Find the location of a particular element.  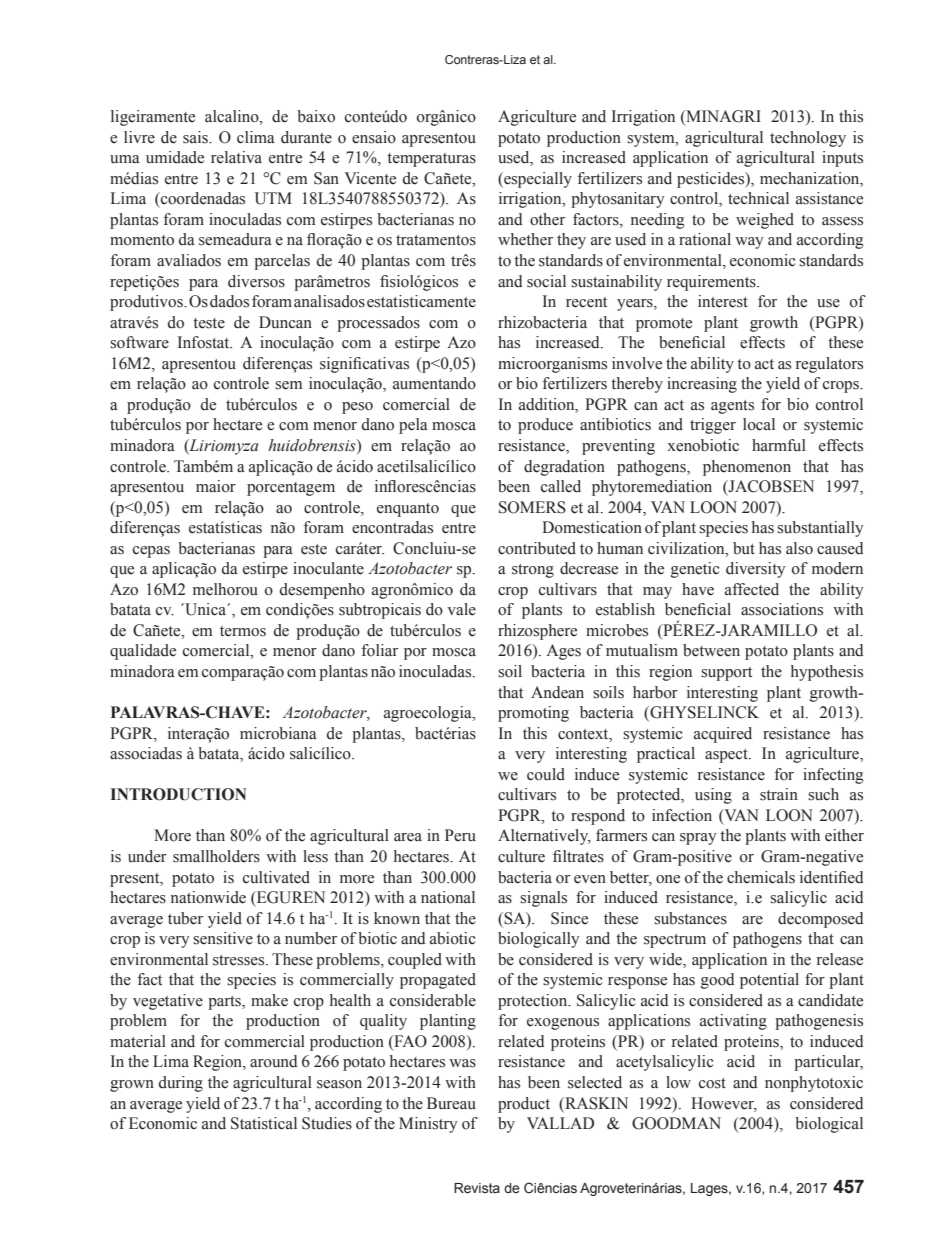

local is located at coordinates (759, 424).
